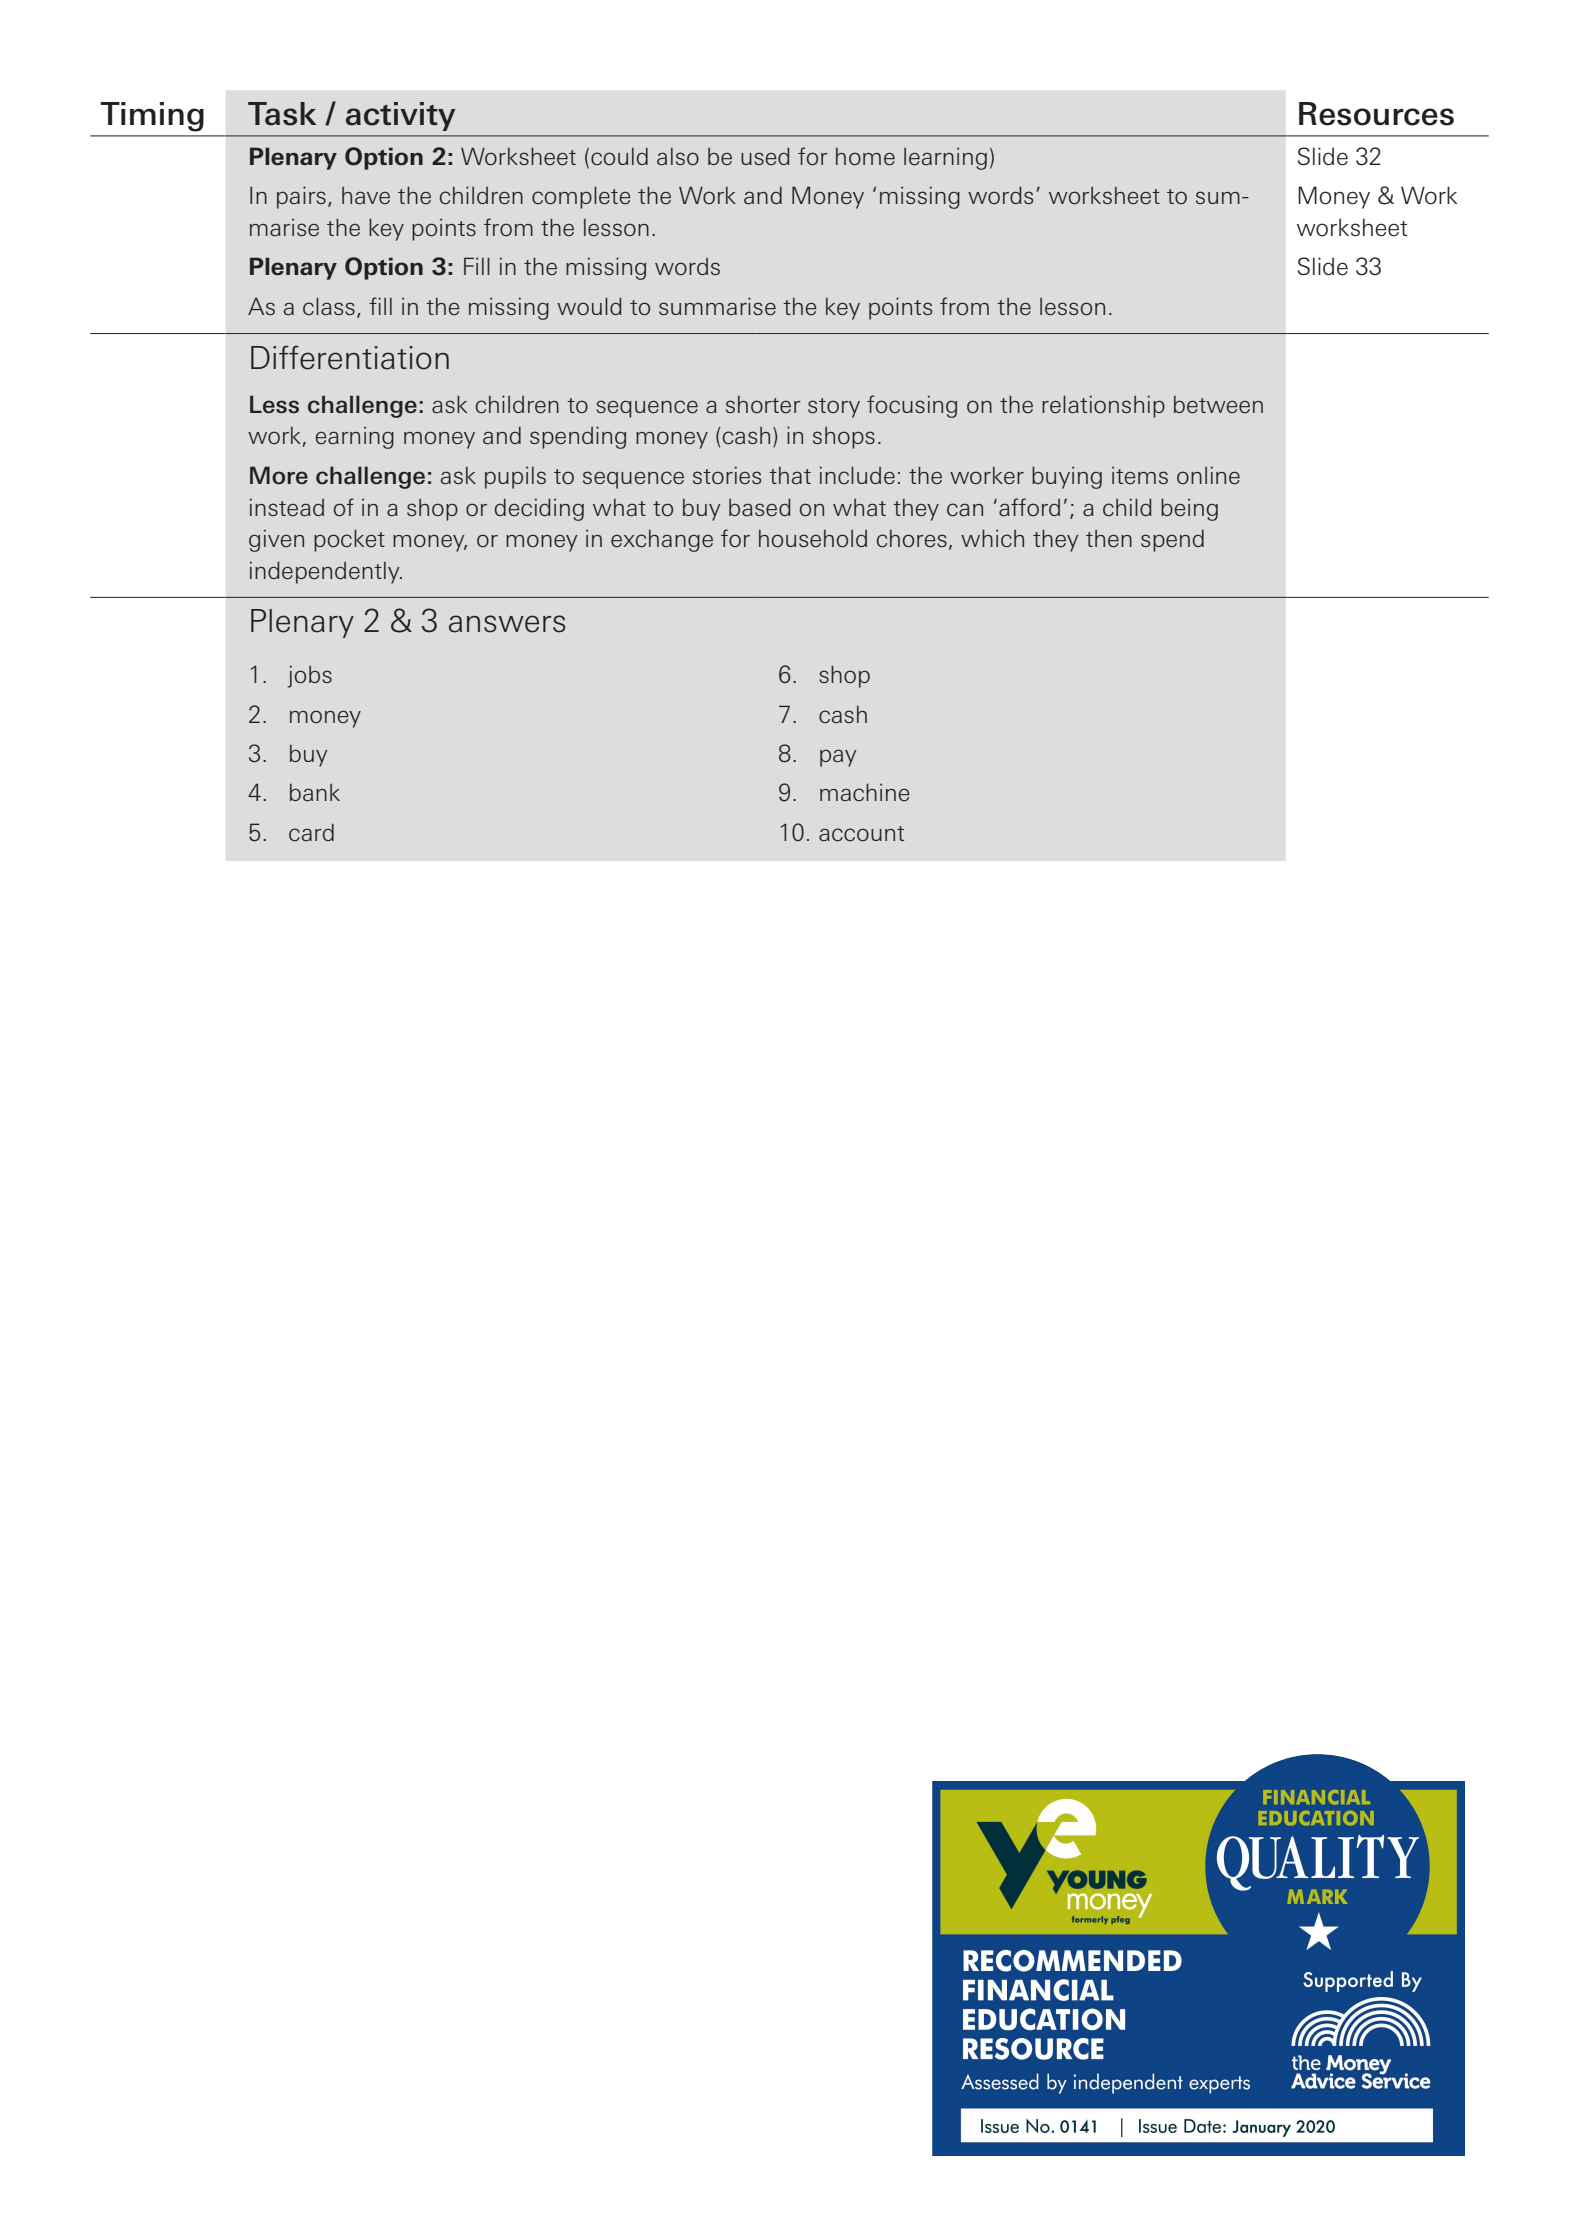  I want to click on then, so click(1109, 539).
